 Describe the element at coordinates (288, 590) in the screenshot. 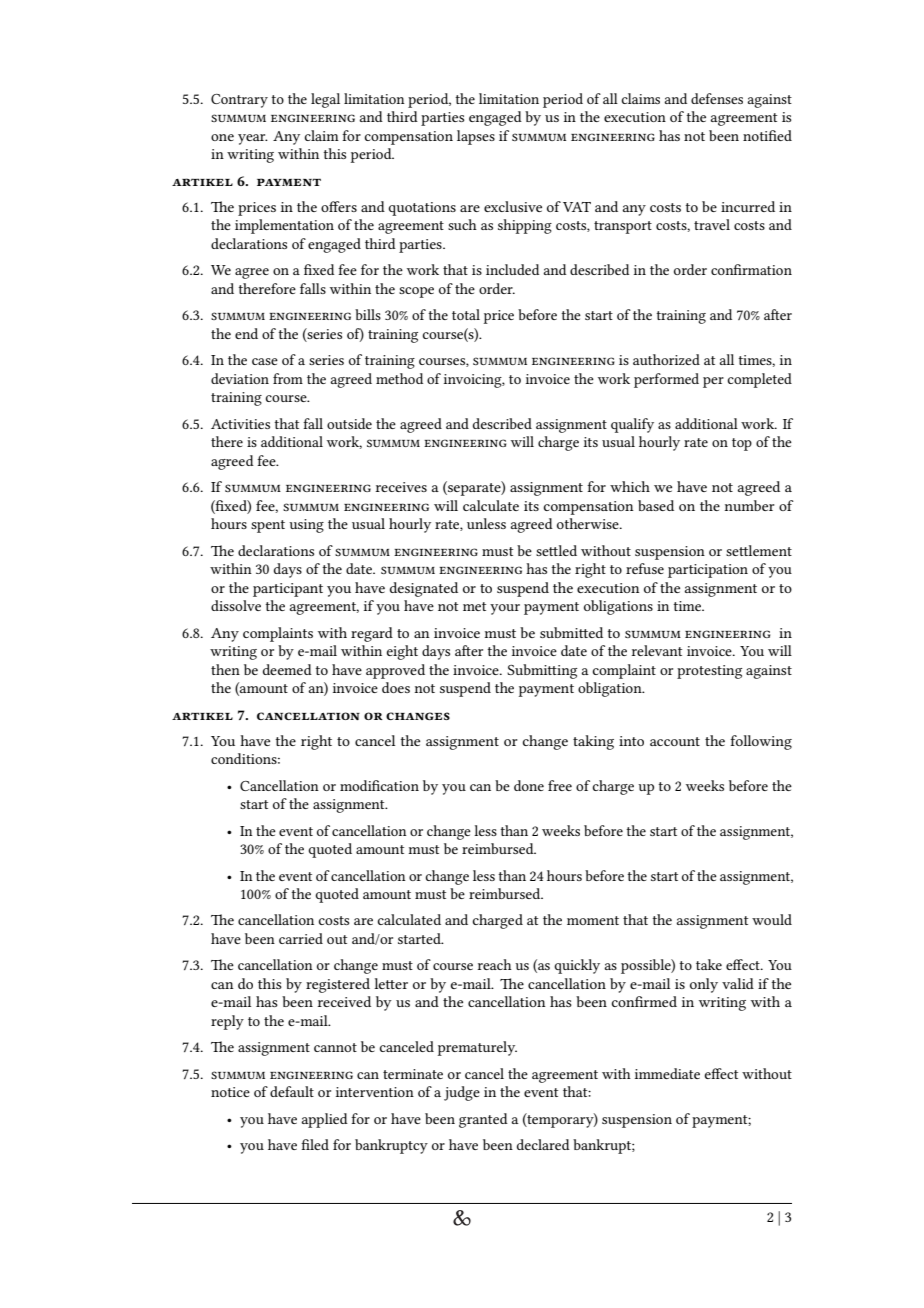

I see `participant` at that location.
